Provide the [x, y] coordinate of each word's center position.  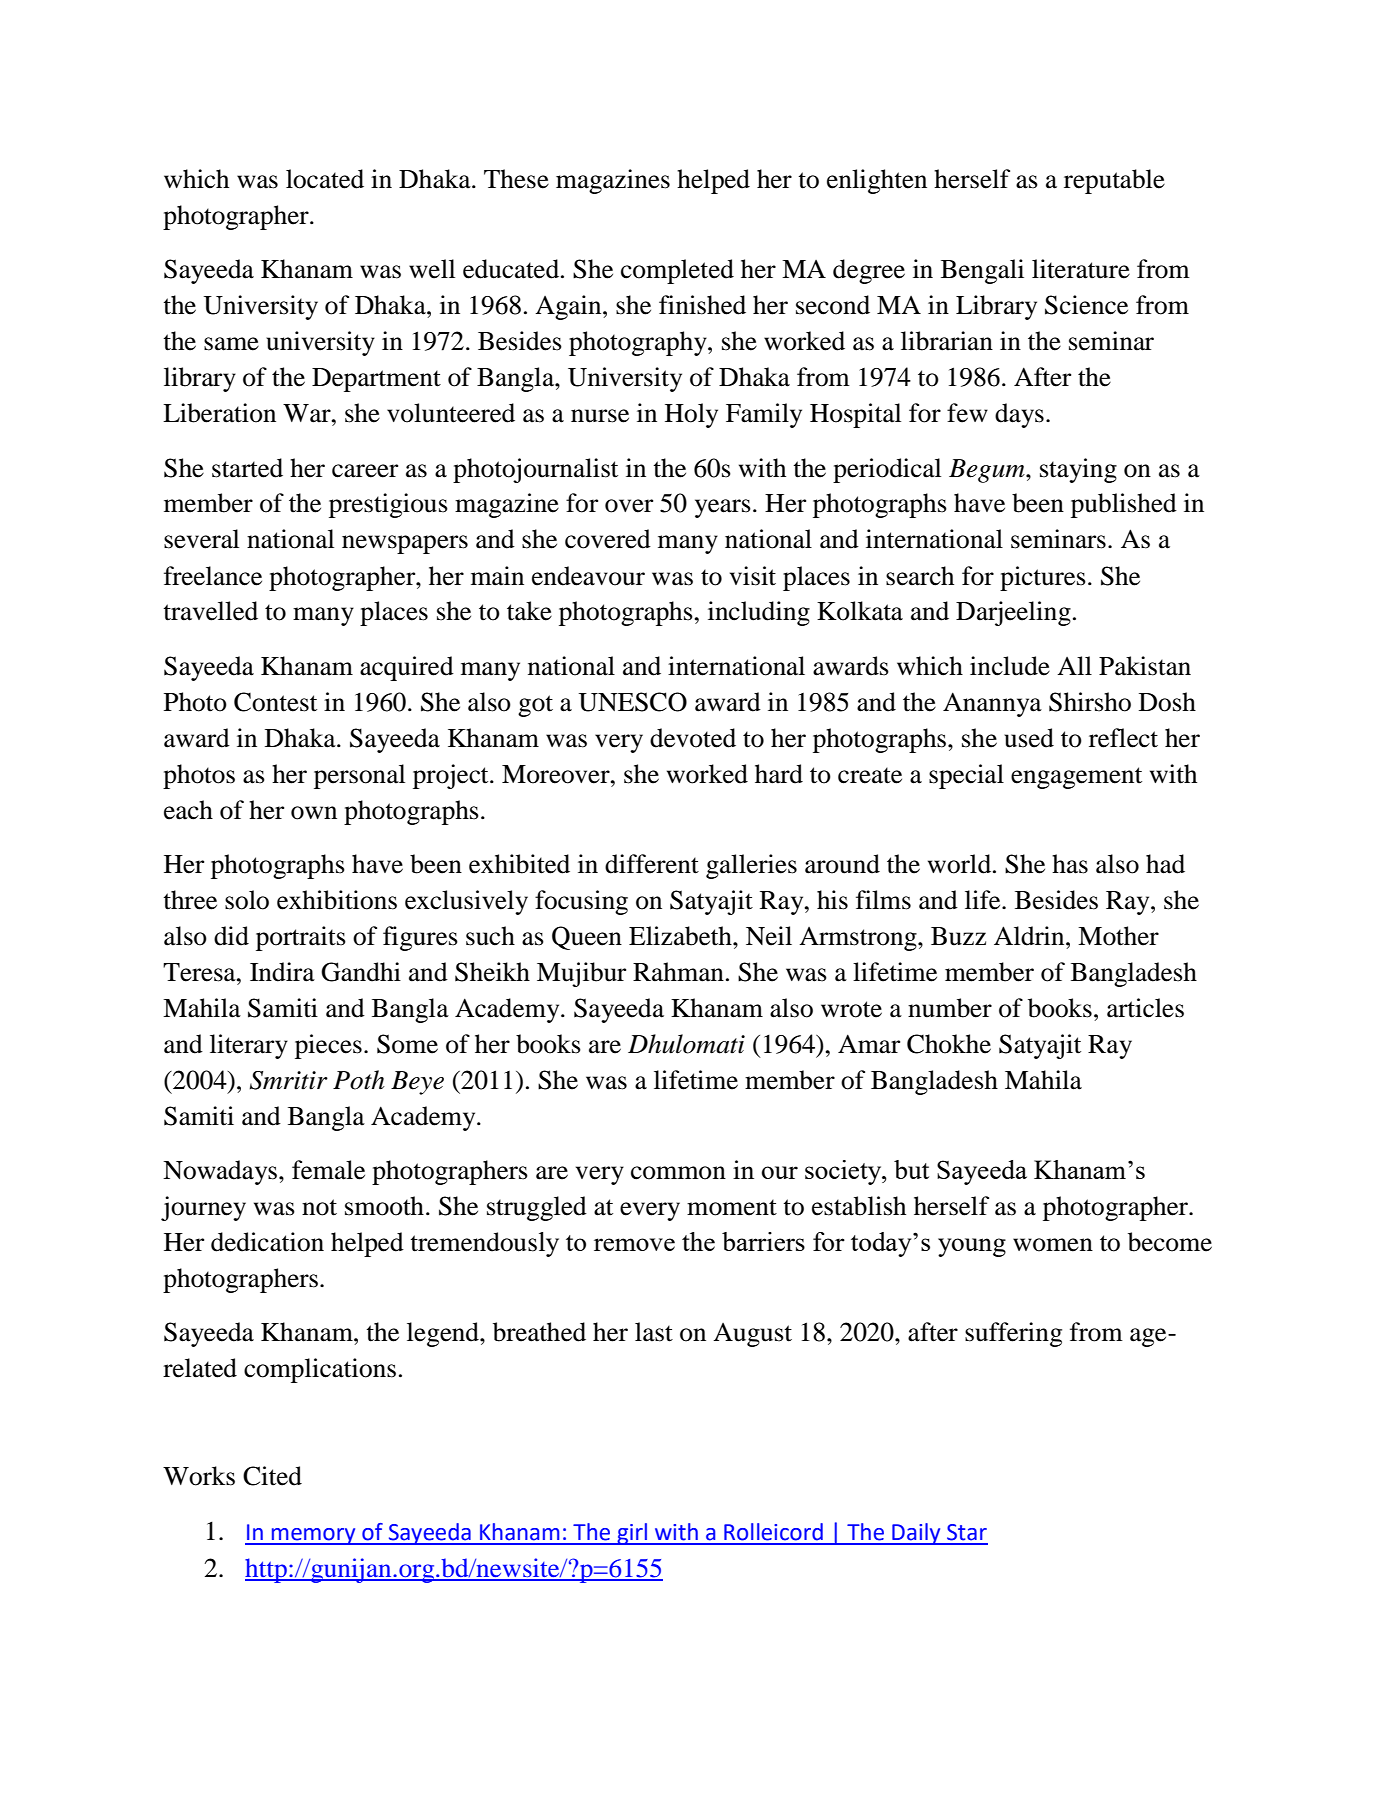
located [325, 179]
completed [677, 271]
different [652, 864]
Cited [272, 1476]
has [1070, 864]
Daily [916, 1534]
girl [632, 1534]
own [314, 813]
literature [1081, 269]
